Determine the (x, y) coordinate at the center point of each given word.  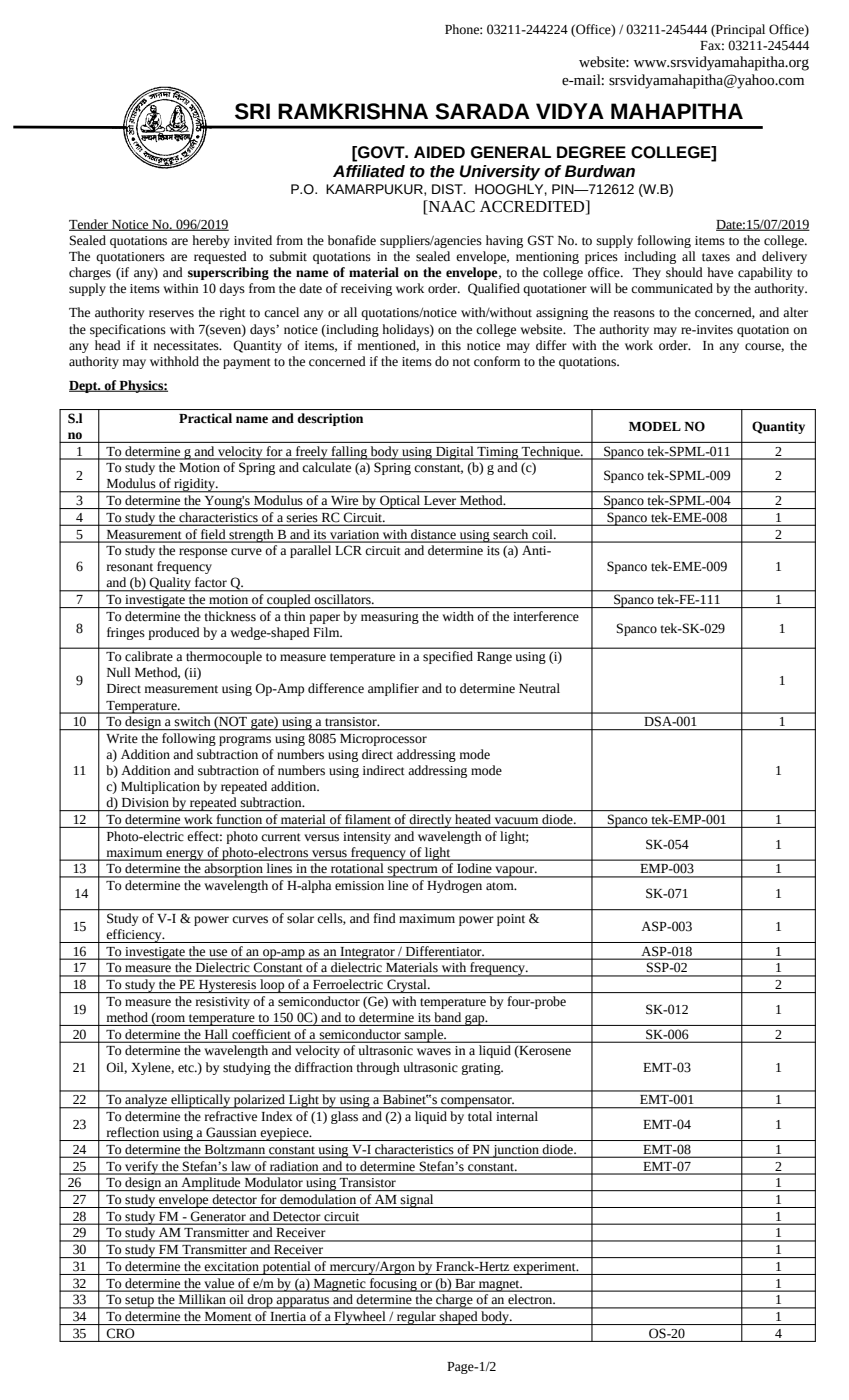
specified (448, 657)
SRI (252, 111)
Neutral (539, 688)
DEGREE (591, 152)
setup (139, 1302)
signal (417, 1201)
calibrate (148, 656)
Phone (463, 29)
